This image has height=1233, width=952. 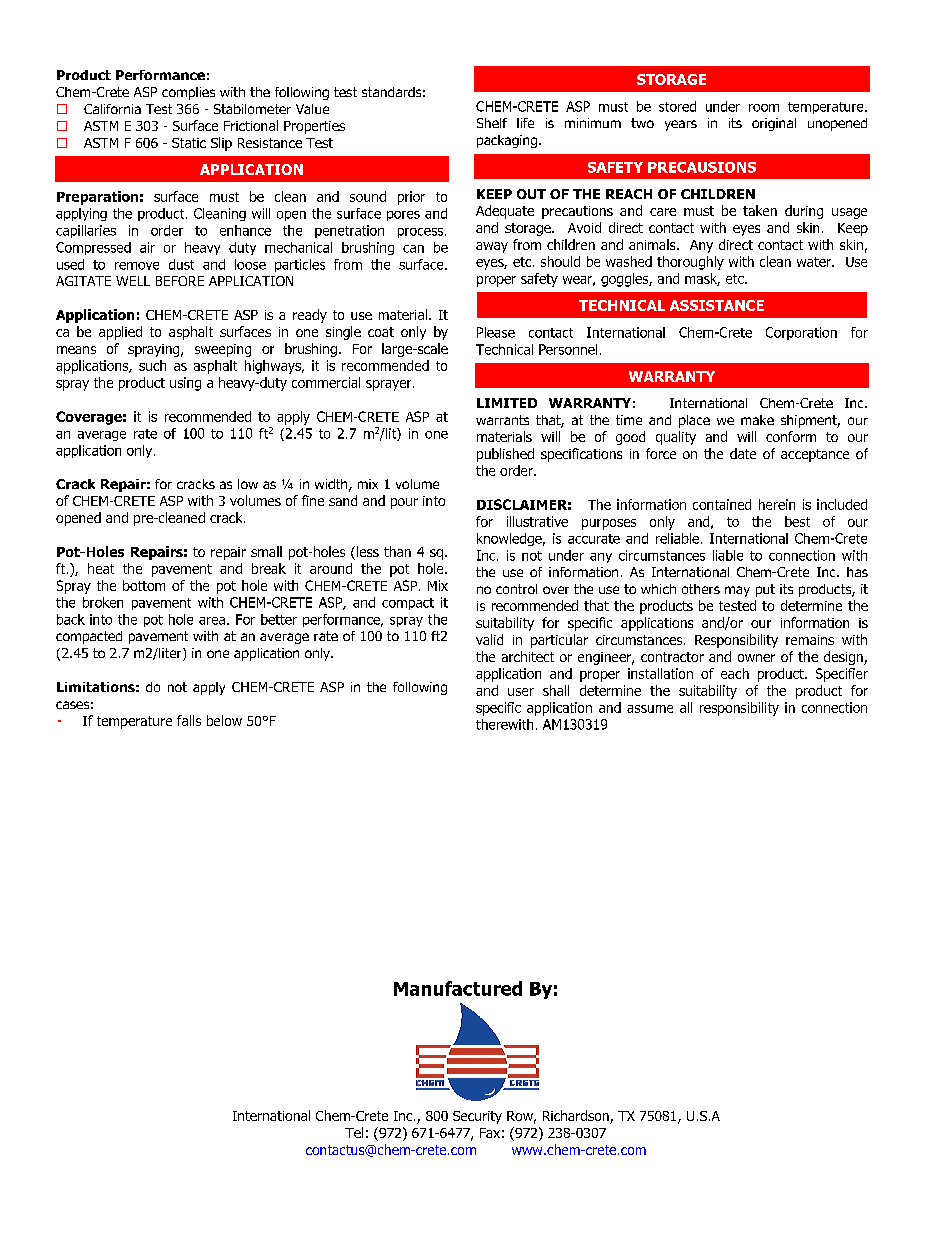 What do you see at coordinates (189, 143) in the image?
I see `Static` at bounding box center [189, 143].
